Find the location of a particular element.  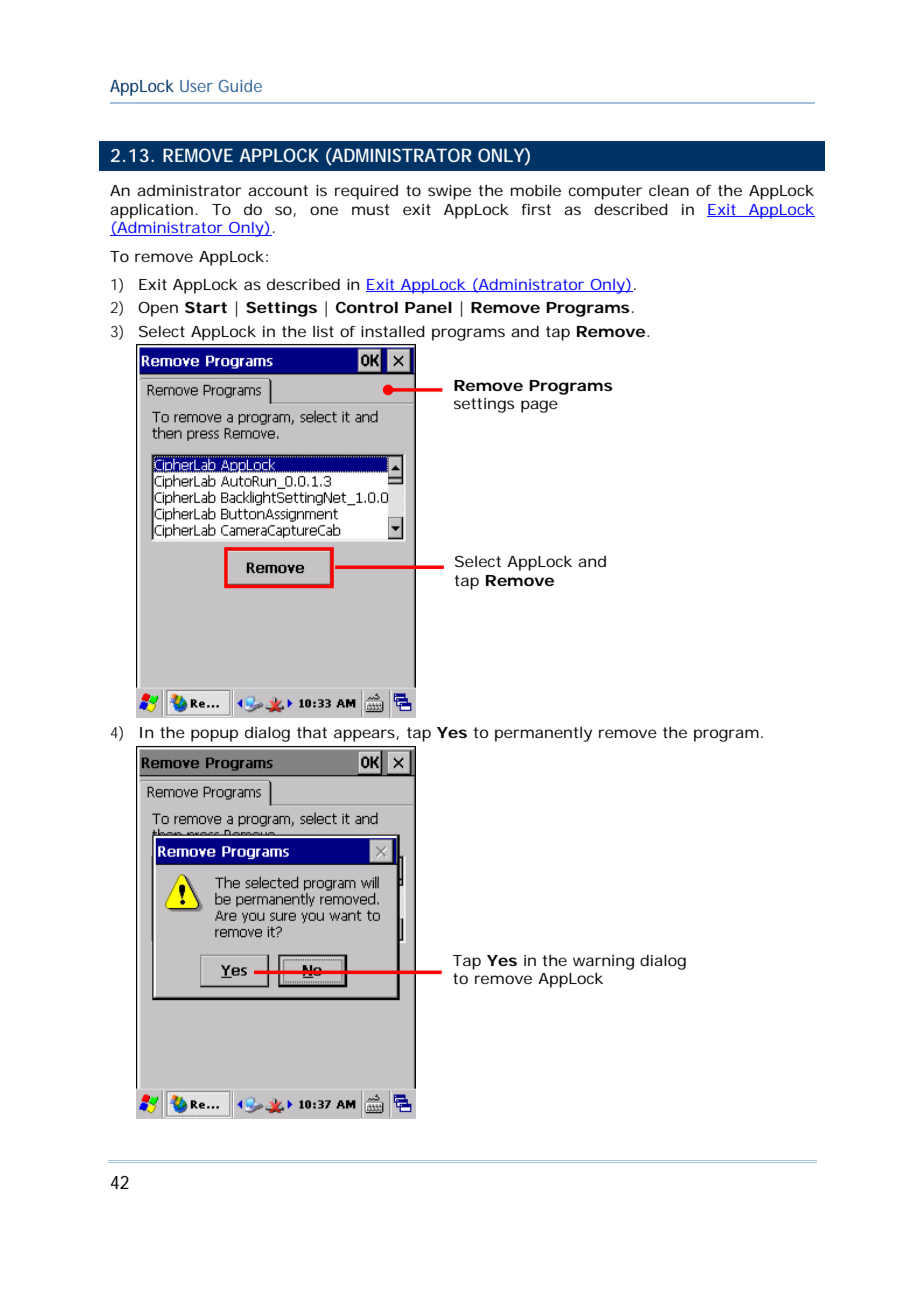

permanently is located at coordinates (543, 734).
